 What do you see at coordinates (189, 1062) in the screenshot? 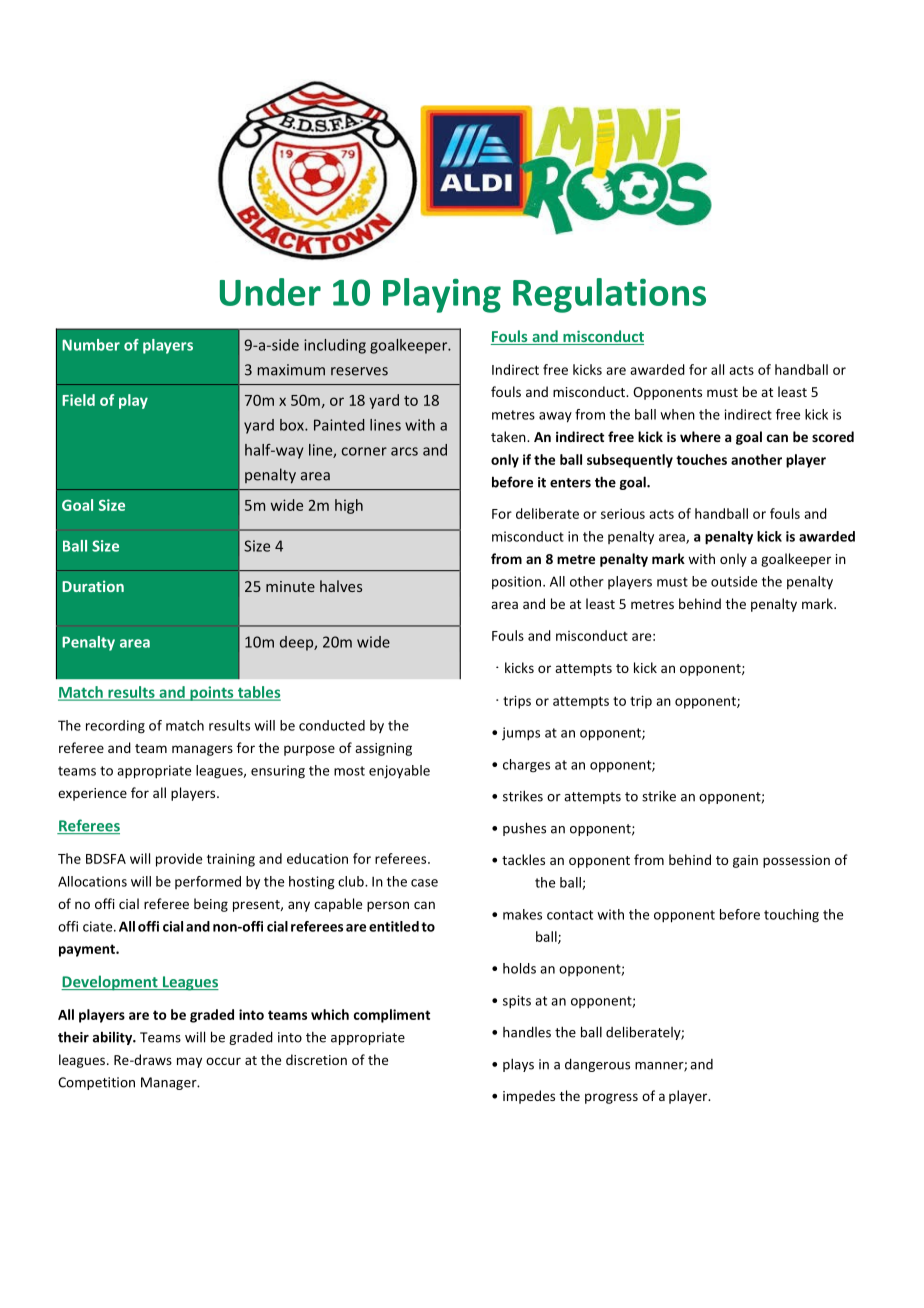
I see `may` at bounding box center [189, 1062].
